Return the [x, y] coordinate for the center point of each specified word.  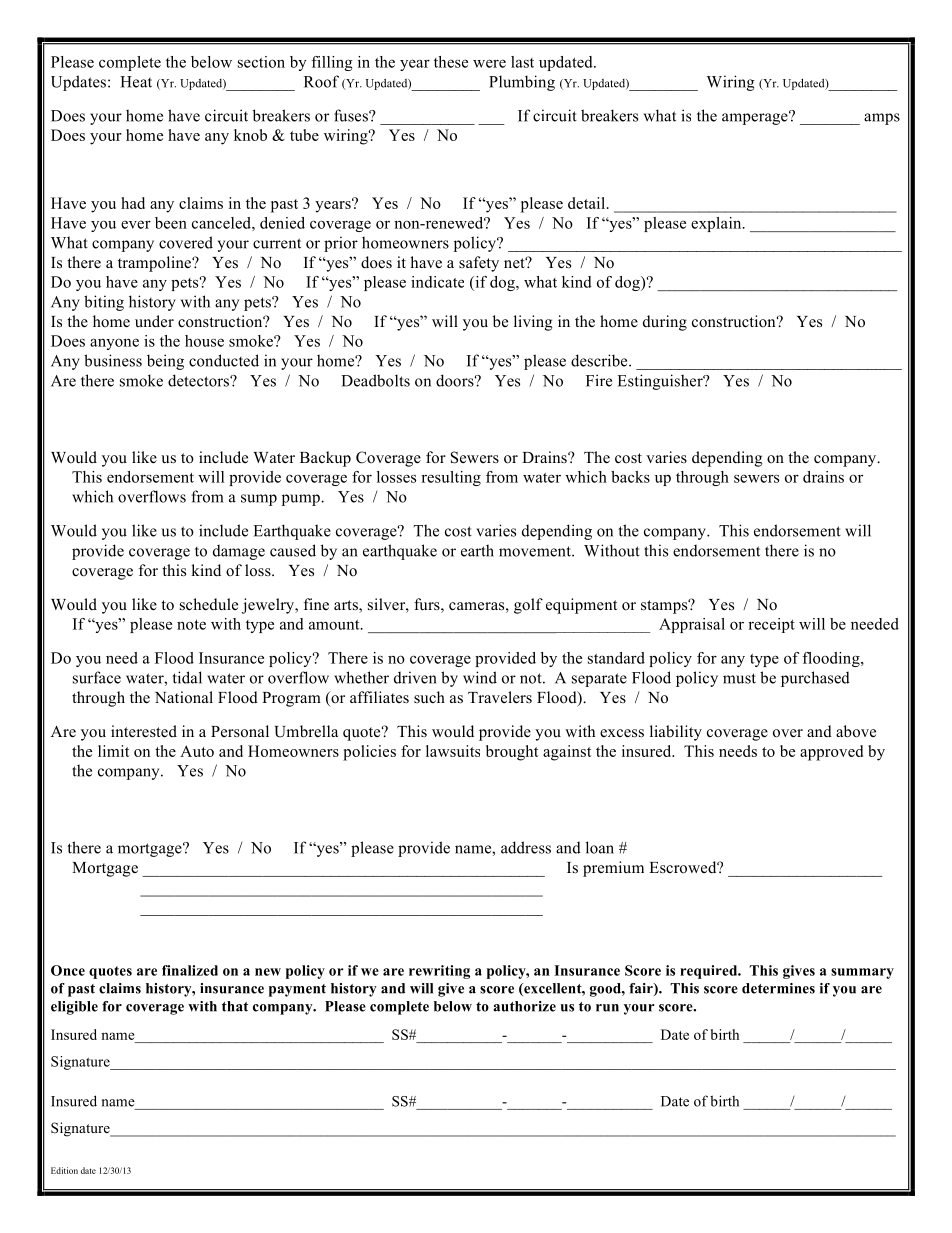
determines [778, 988]
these [451, 62]
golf [528, 606]
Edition [64, 1170]
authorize [524, 1006]
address [526, 847]
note [191, 625]
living [533, 323]
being [165, 362]
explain [717, 224]
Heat [136, 82]
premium [613, 869]
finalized [190, 970]
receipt [771, 625]
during [665, 323]
